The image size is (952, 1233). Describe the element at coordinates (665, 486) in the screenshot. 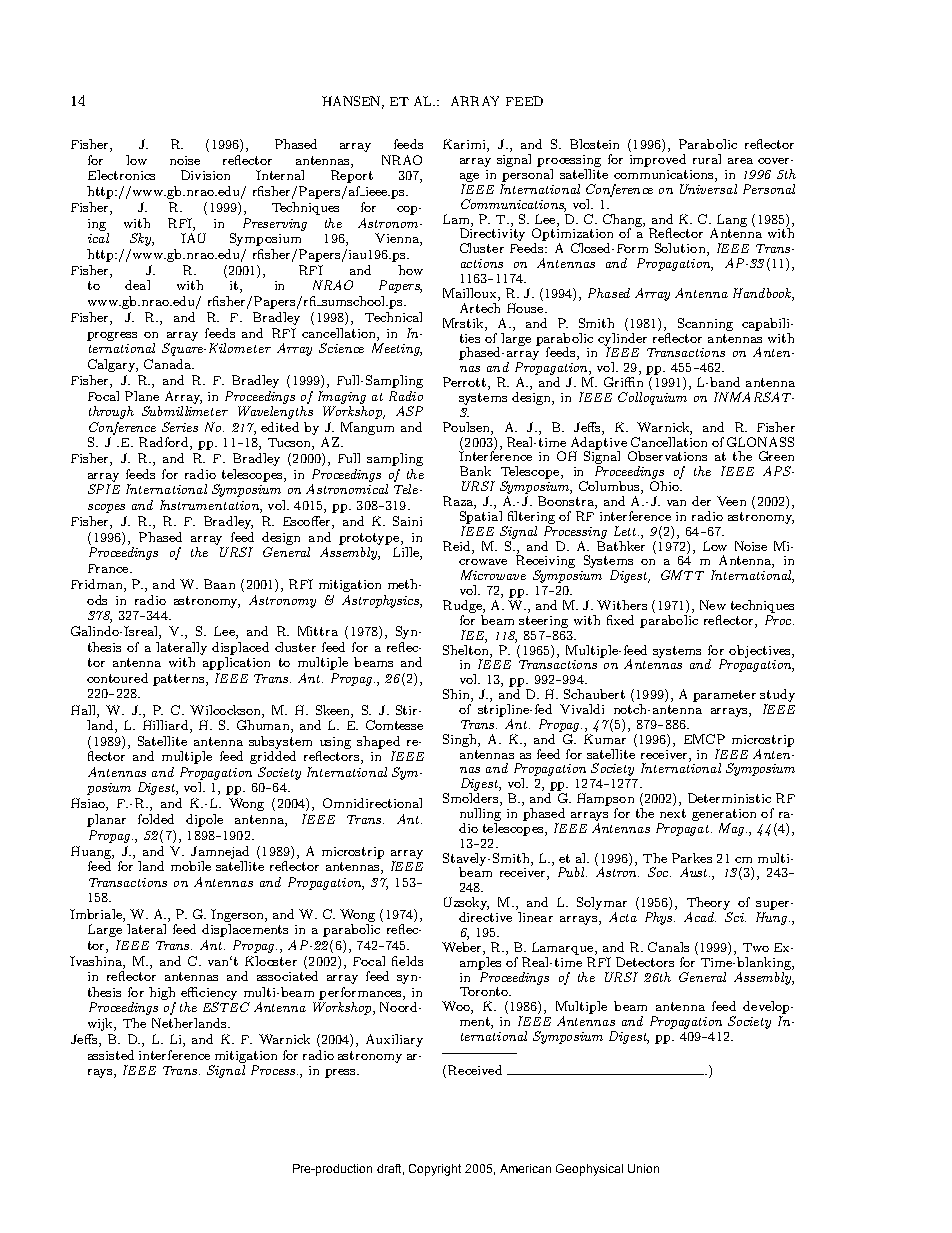

I see `Ohio` at that location.
